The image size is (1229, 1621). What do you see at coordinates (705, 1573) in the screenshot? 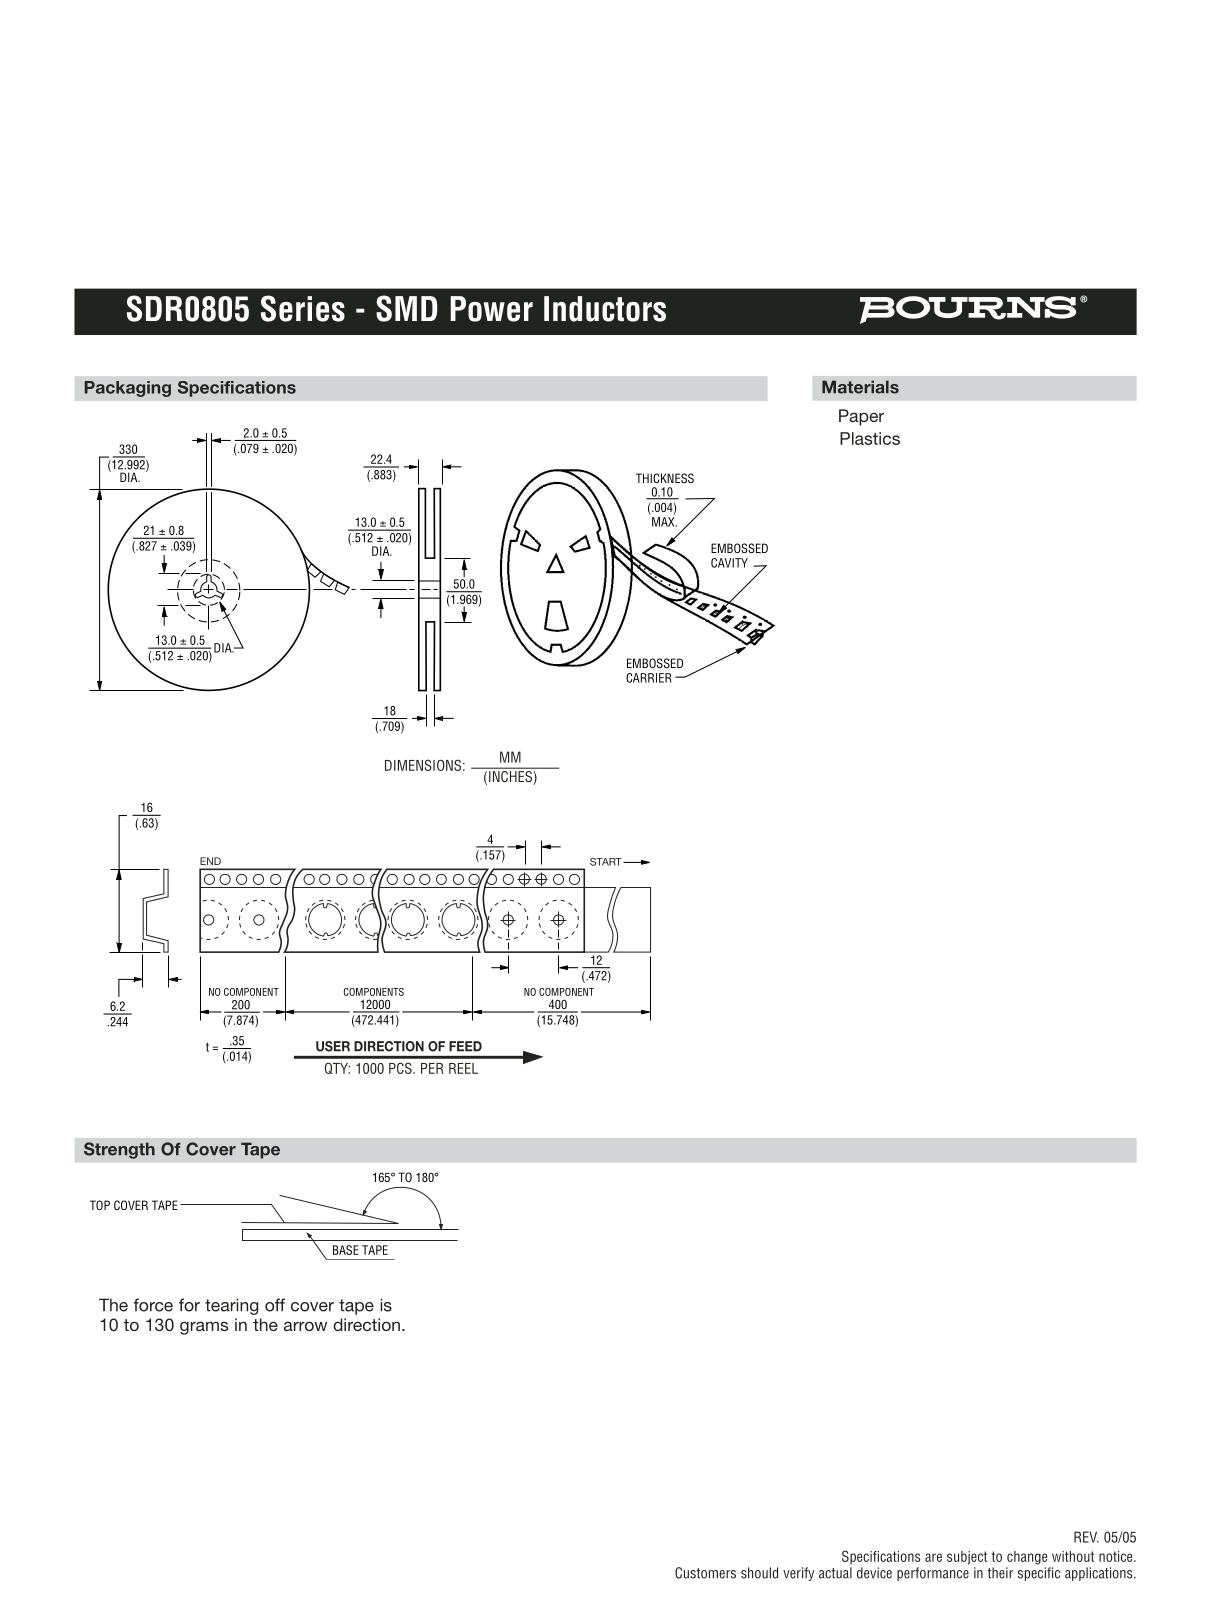
I see `Customers` at bounding box center [705, 1573].
